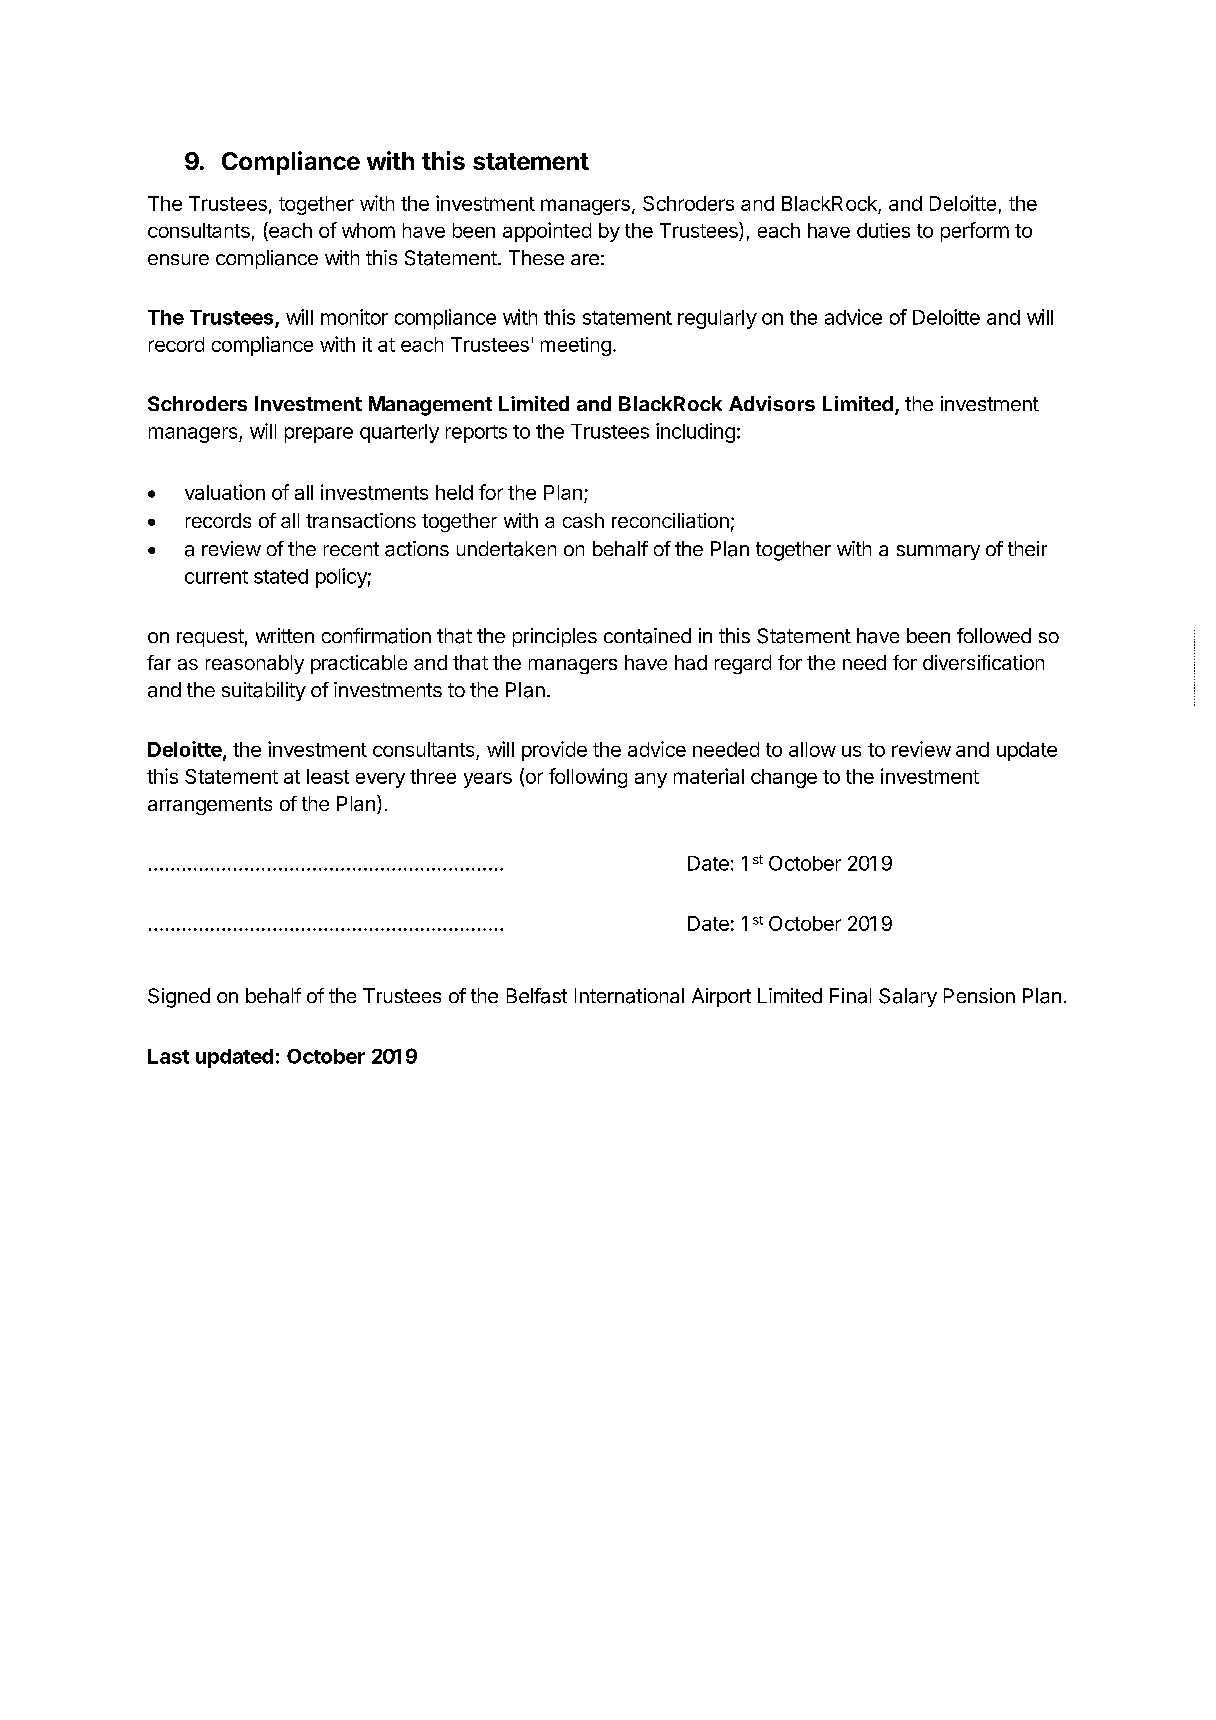 The height and width of the image is (1720, 1216). Describe the element at coordinates (883, 230) in the image. I see `duties` at that location.
